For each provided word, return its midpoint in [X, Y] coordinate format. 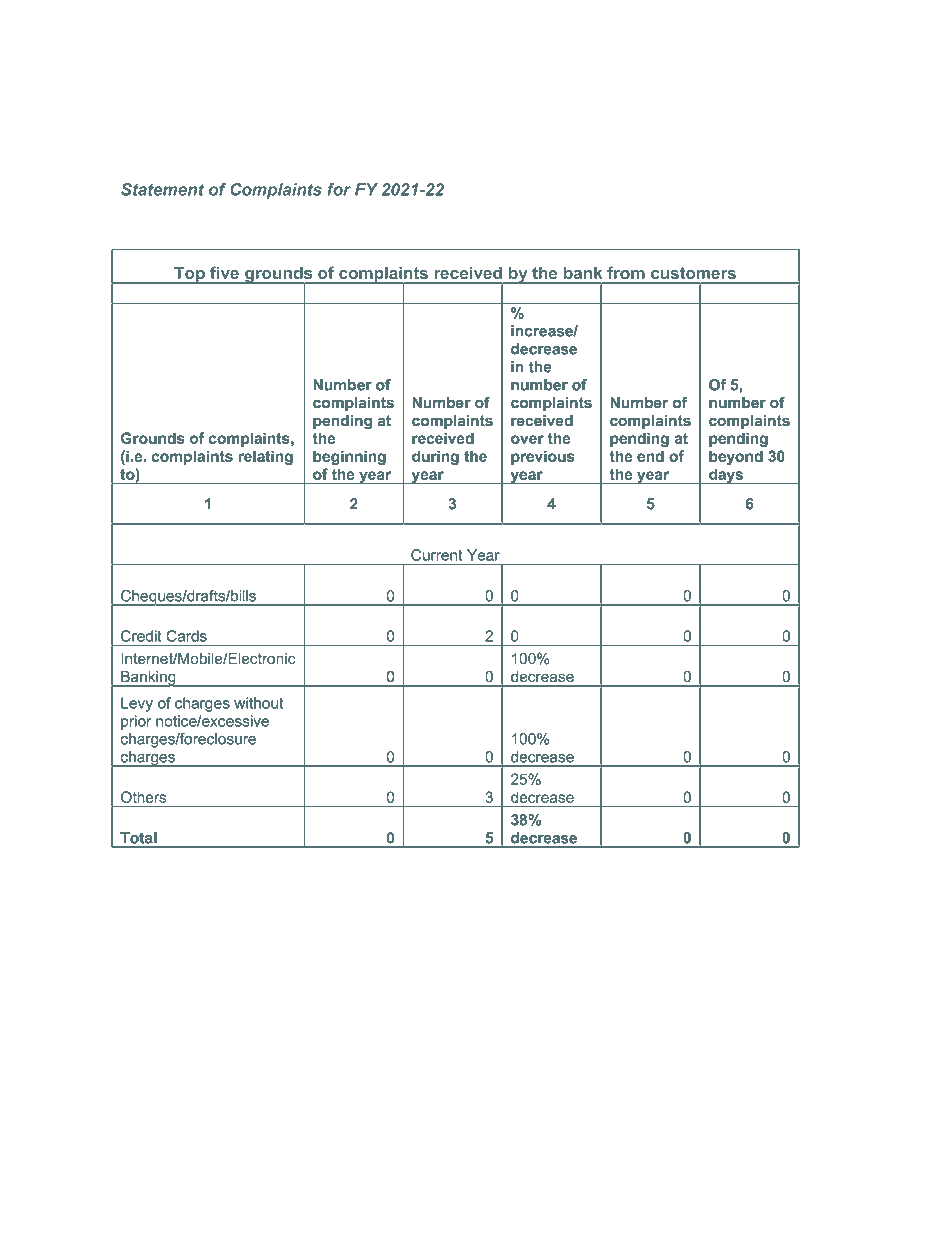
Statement [162, 189]
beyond [736, 457]
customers [693, 273]
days [726, 476]
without [259, 703]
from [626, 273]
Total [138, 838]
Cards [186, 636]
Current [436, 555]
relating [265, 457]
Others [143, 797]
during [435, 457]
